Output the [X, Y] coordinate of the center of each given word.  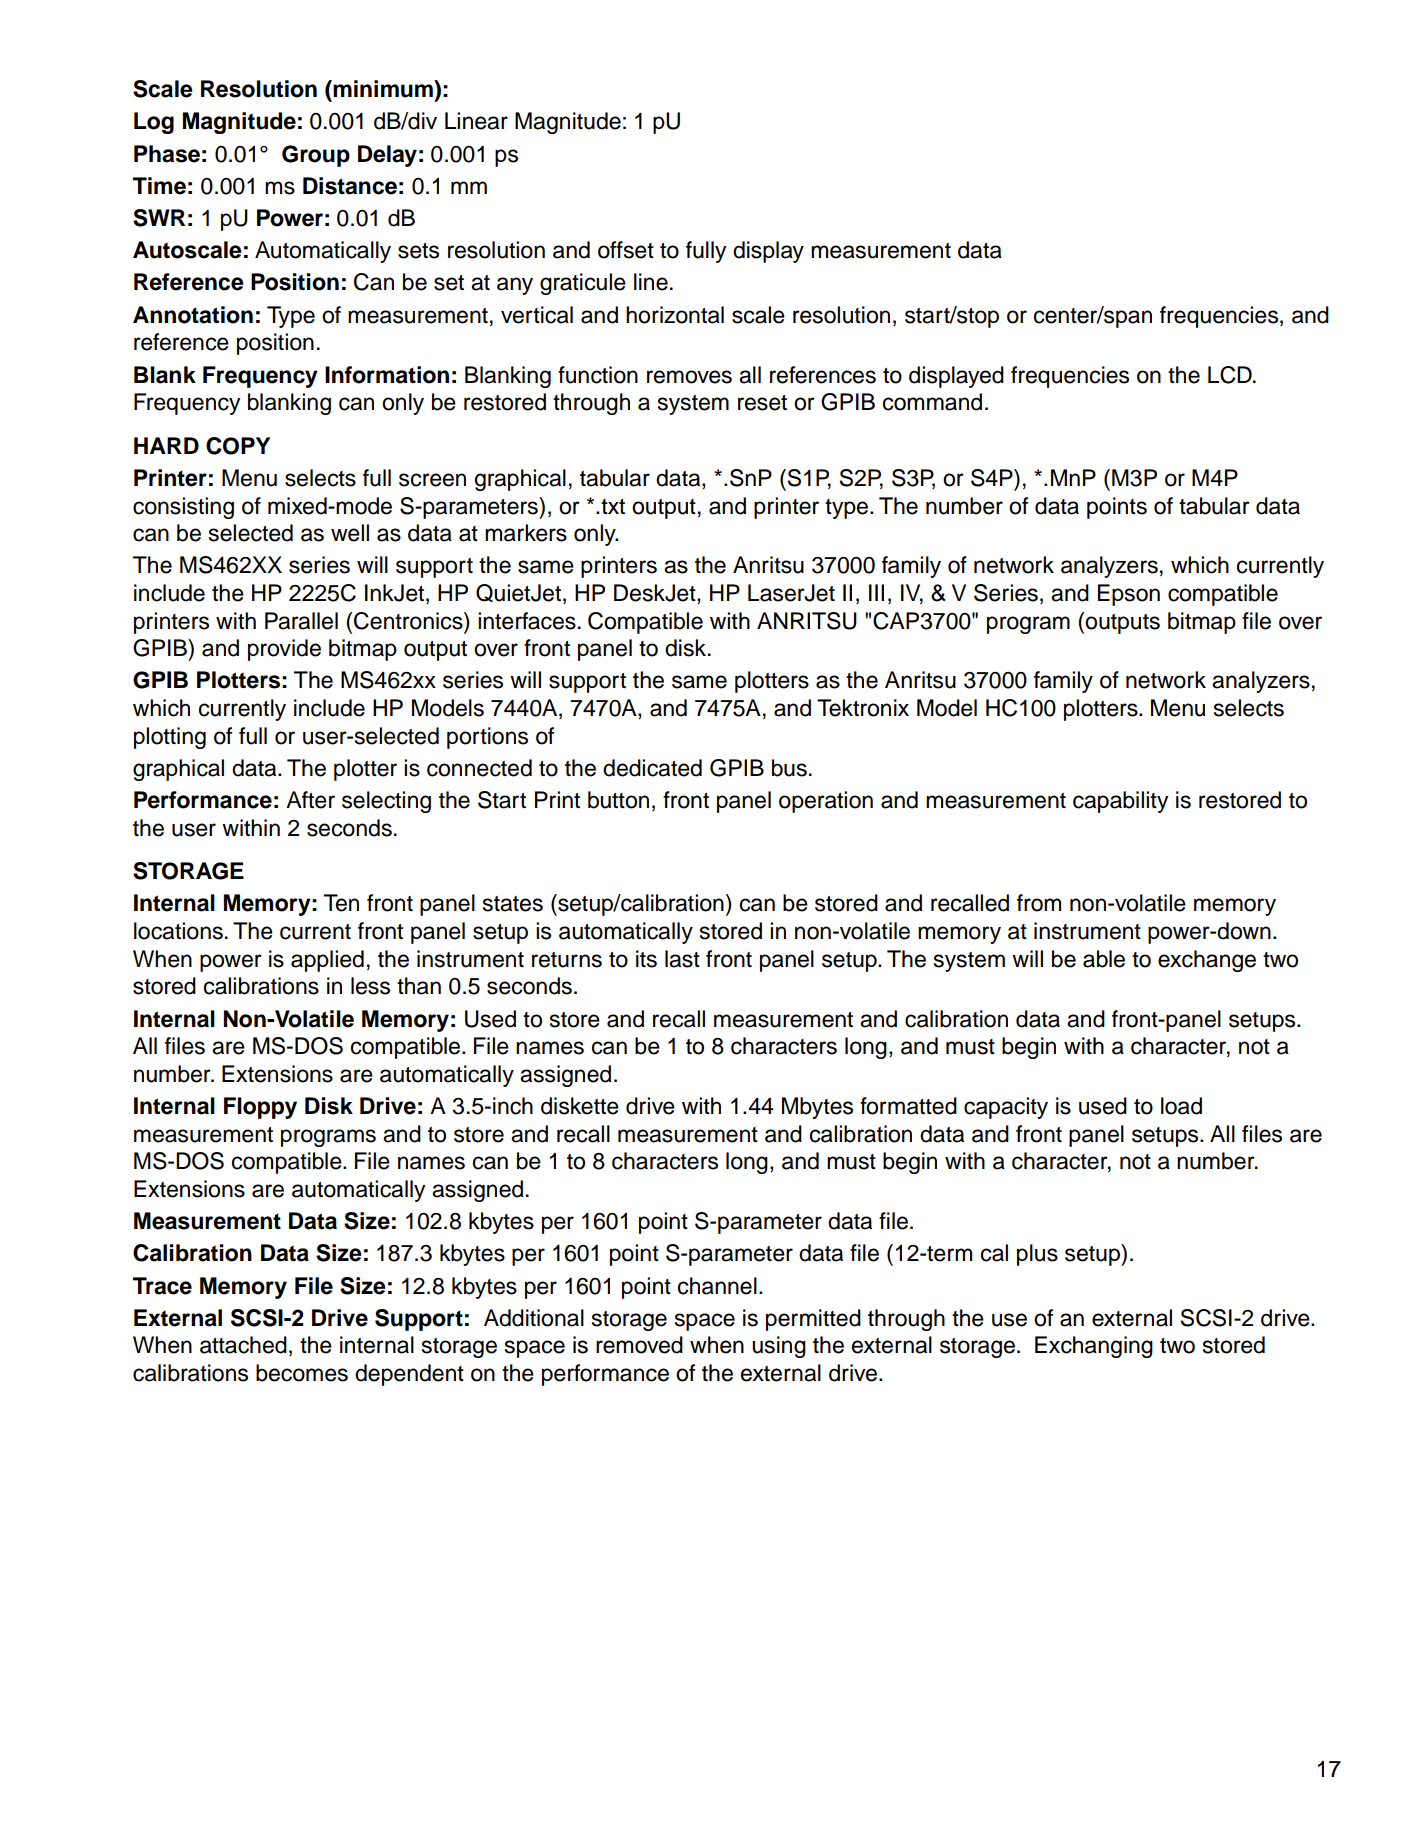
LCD [1231, 375]
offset [626, 250]
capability [1121, 802]
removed [639, 1345]
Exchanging [1094, 1347]
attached [243, 1345]
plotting [170, 738]
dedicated [652, 768]
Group [316, 156]
